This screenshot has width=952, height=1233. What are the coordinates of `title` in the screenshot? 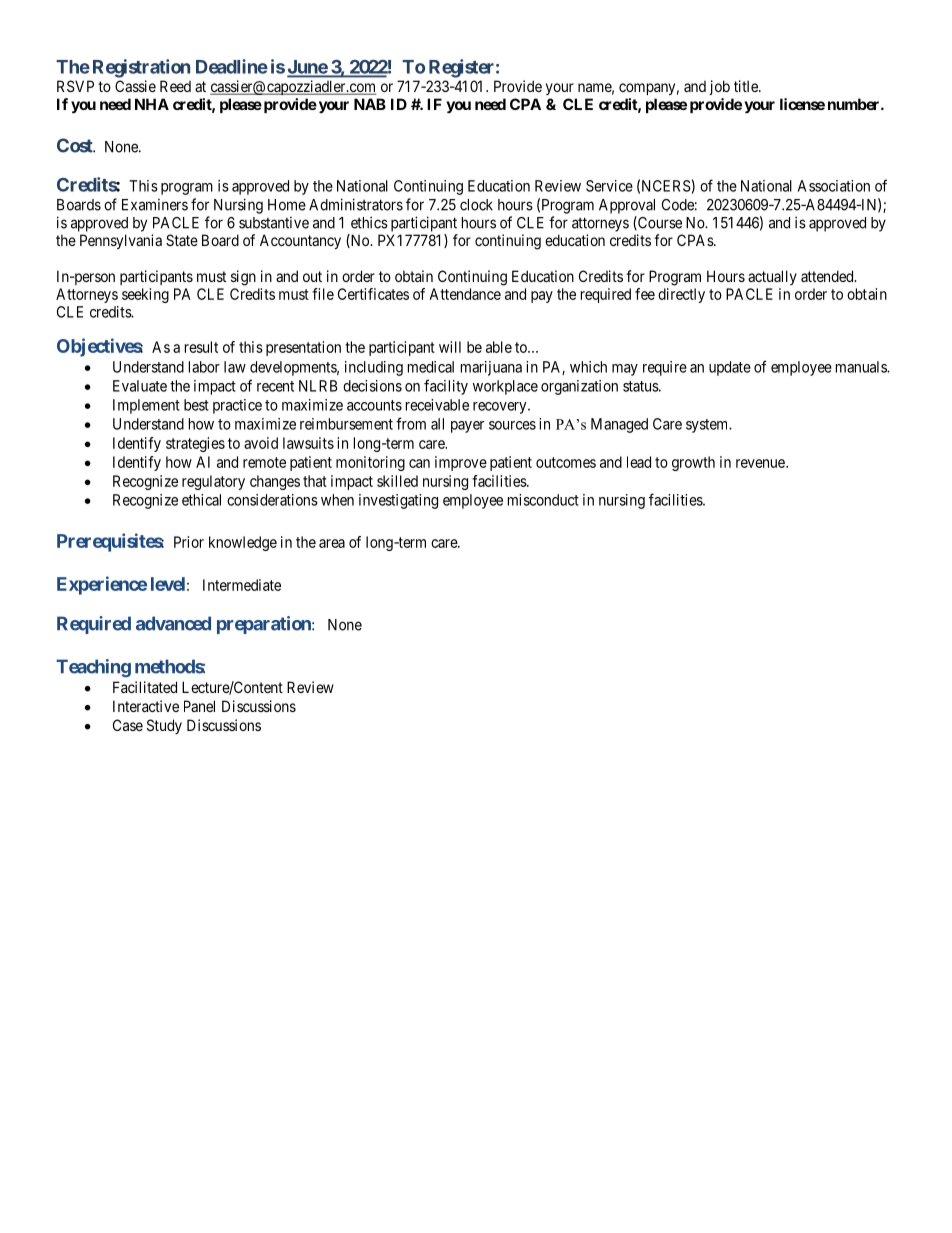 It's located at (747, 86).
